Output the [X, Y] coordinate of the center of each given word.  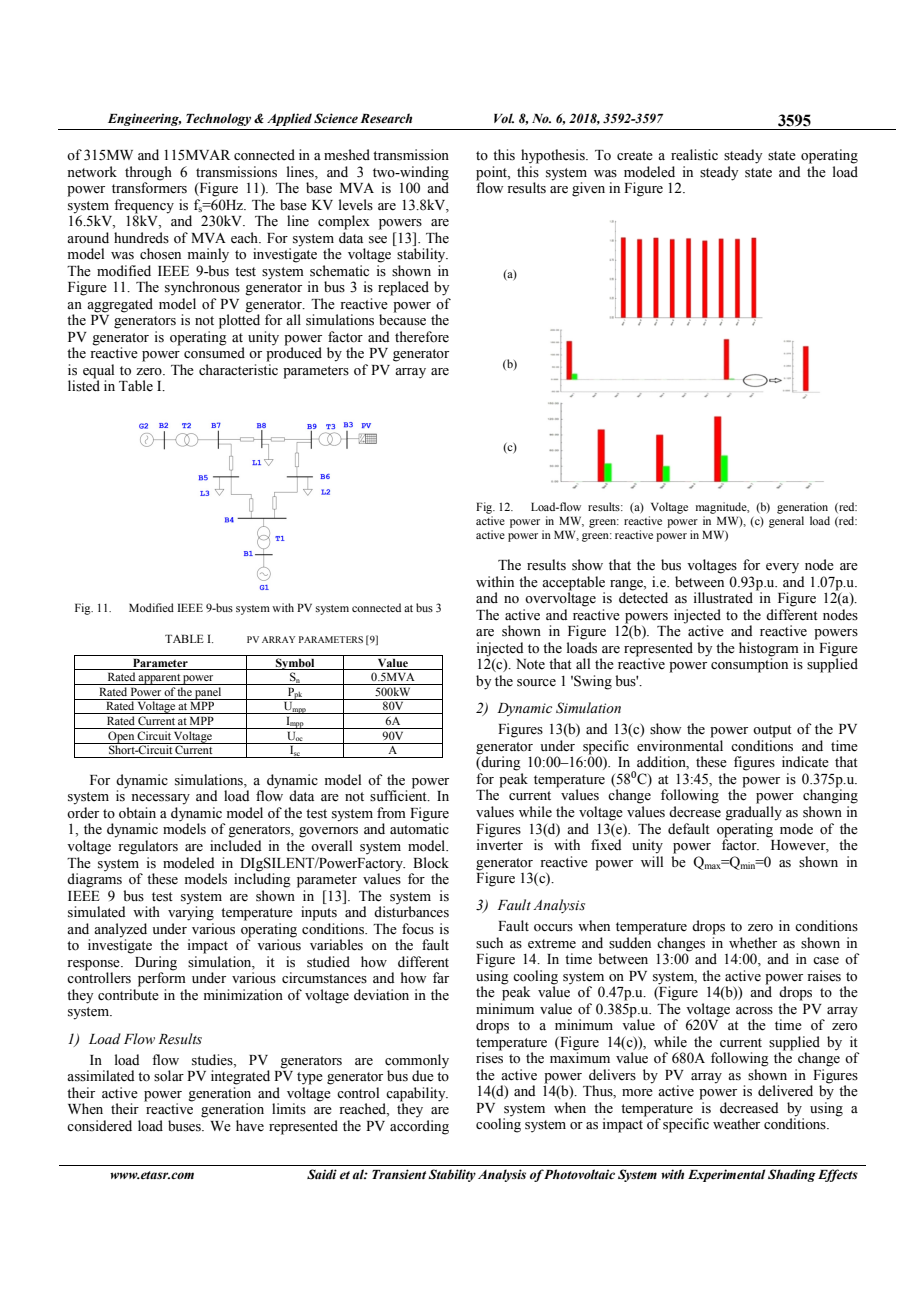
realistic [694, 155]
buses [185, 1126]
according [419, 1127]
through [148, 173]
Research [386, 118]
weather [736, 1124]
